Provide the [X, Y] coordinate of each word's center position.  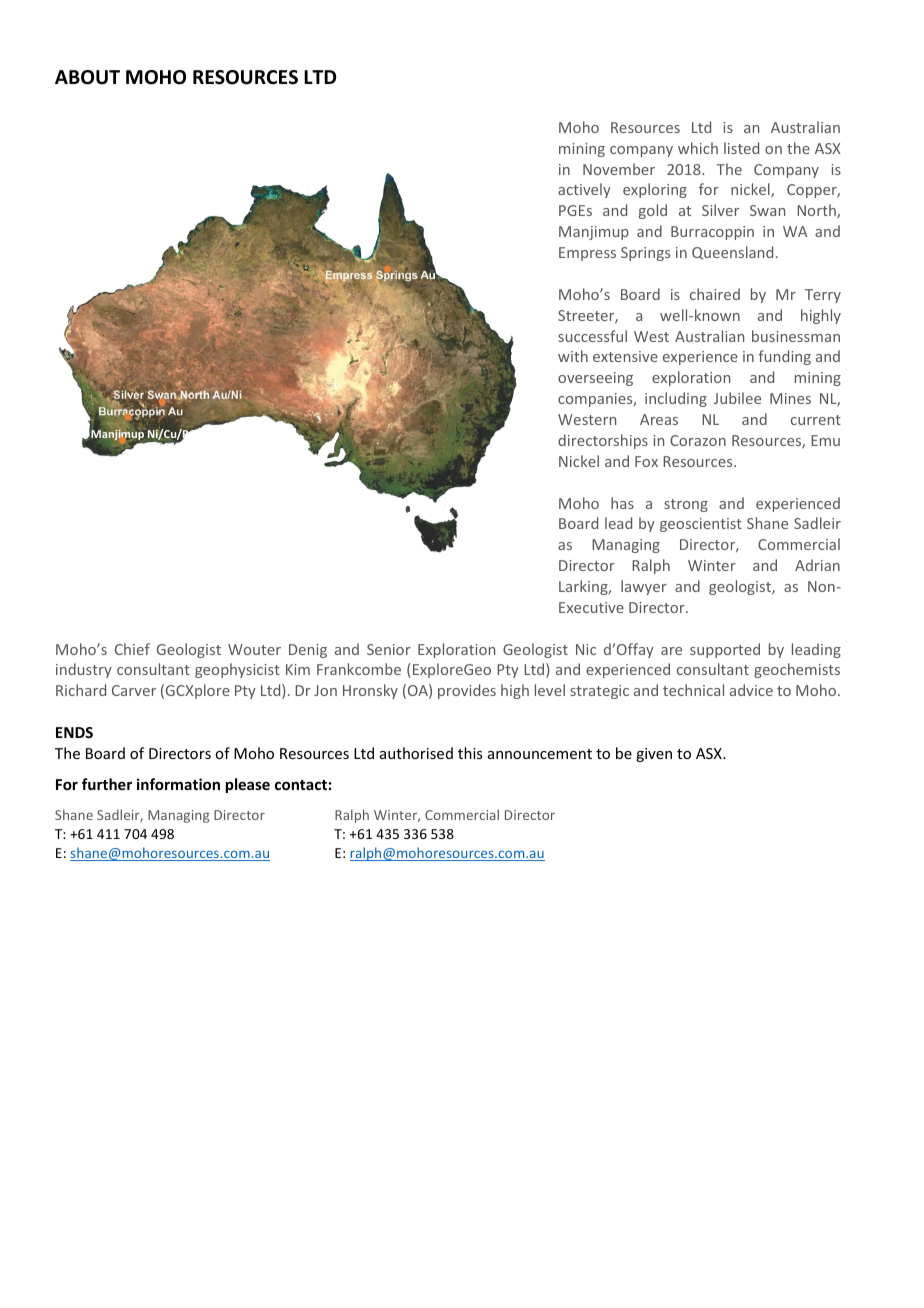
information [178, 784]
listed [741, 148]
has [622, 503]
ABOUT [87, 77]
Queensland [732, 253]
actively [584, 190]
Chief [132, 649]
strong [686, 505]
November [619, 169]
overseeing [595, 379]
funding [784, 357]
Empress [587, 254]
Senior [389, 649]
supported [725, 650]
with [573, 356]
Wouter [254, 649]
